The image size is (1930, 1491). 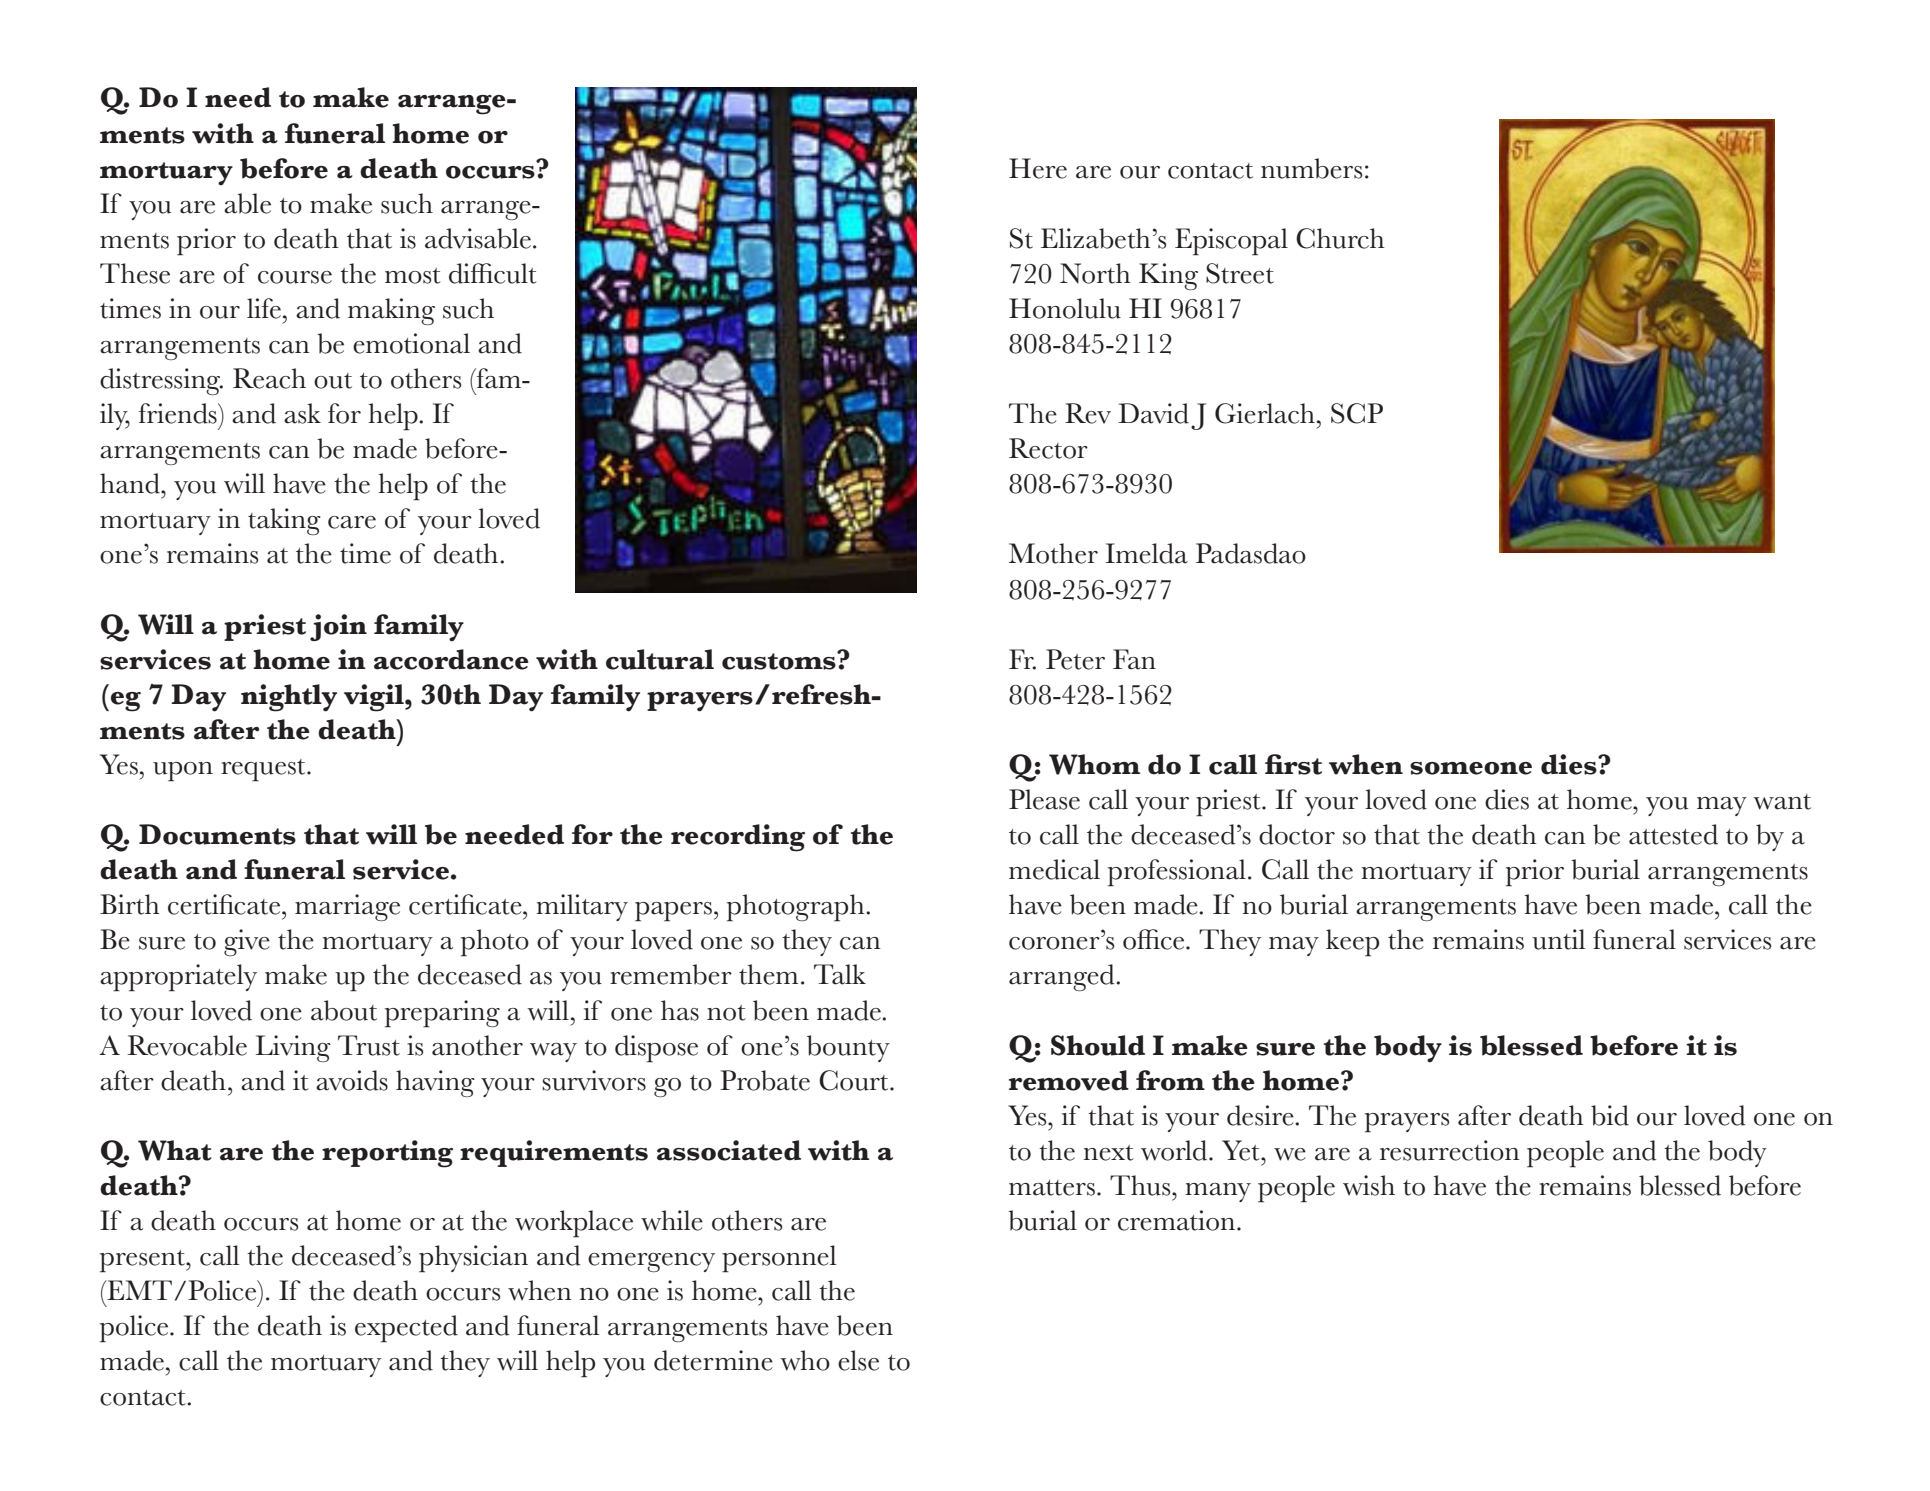 What do you see at coordinates (858, 1360) in the image?
I see `else` at bounding box center [858, 1360].
